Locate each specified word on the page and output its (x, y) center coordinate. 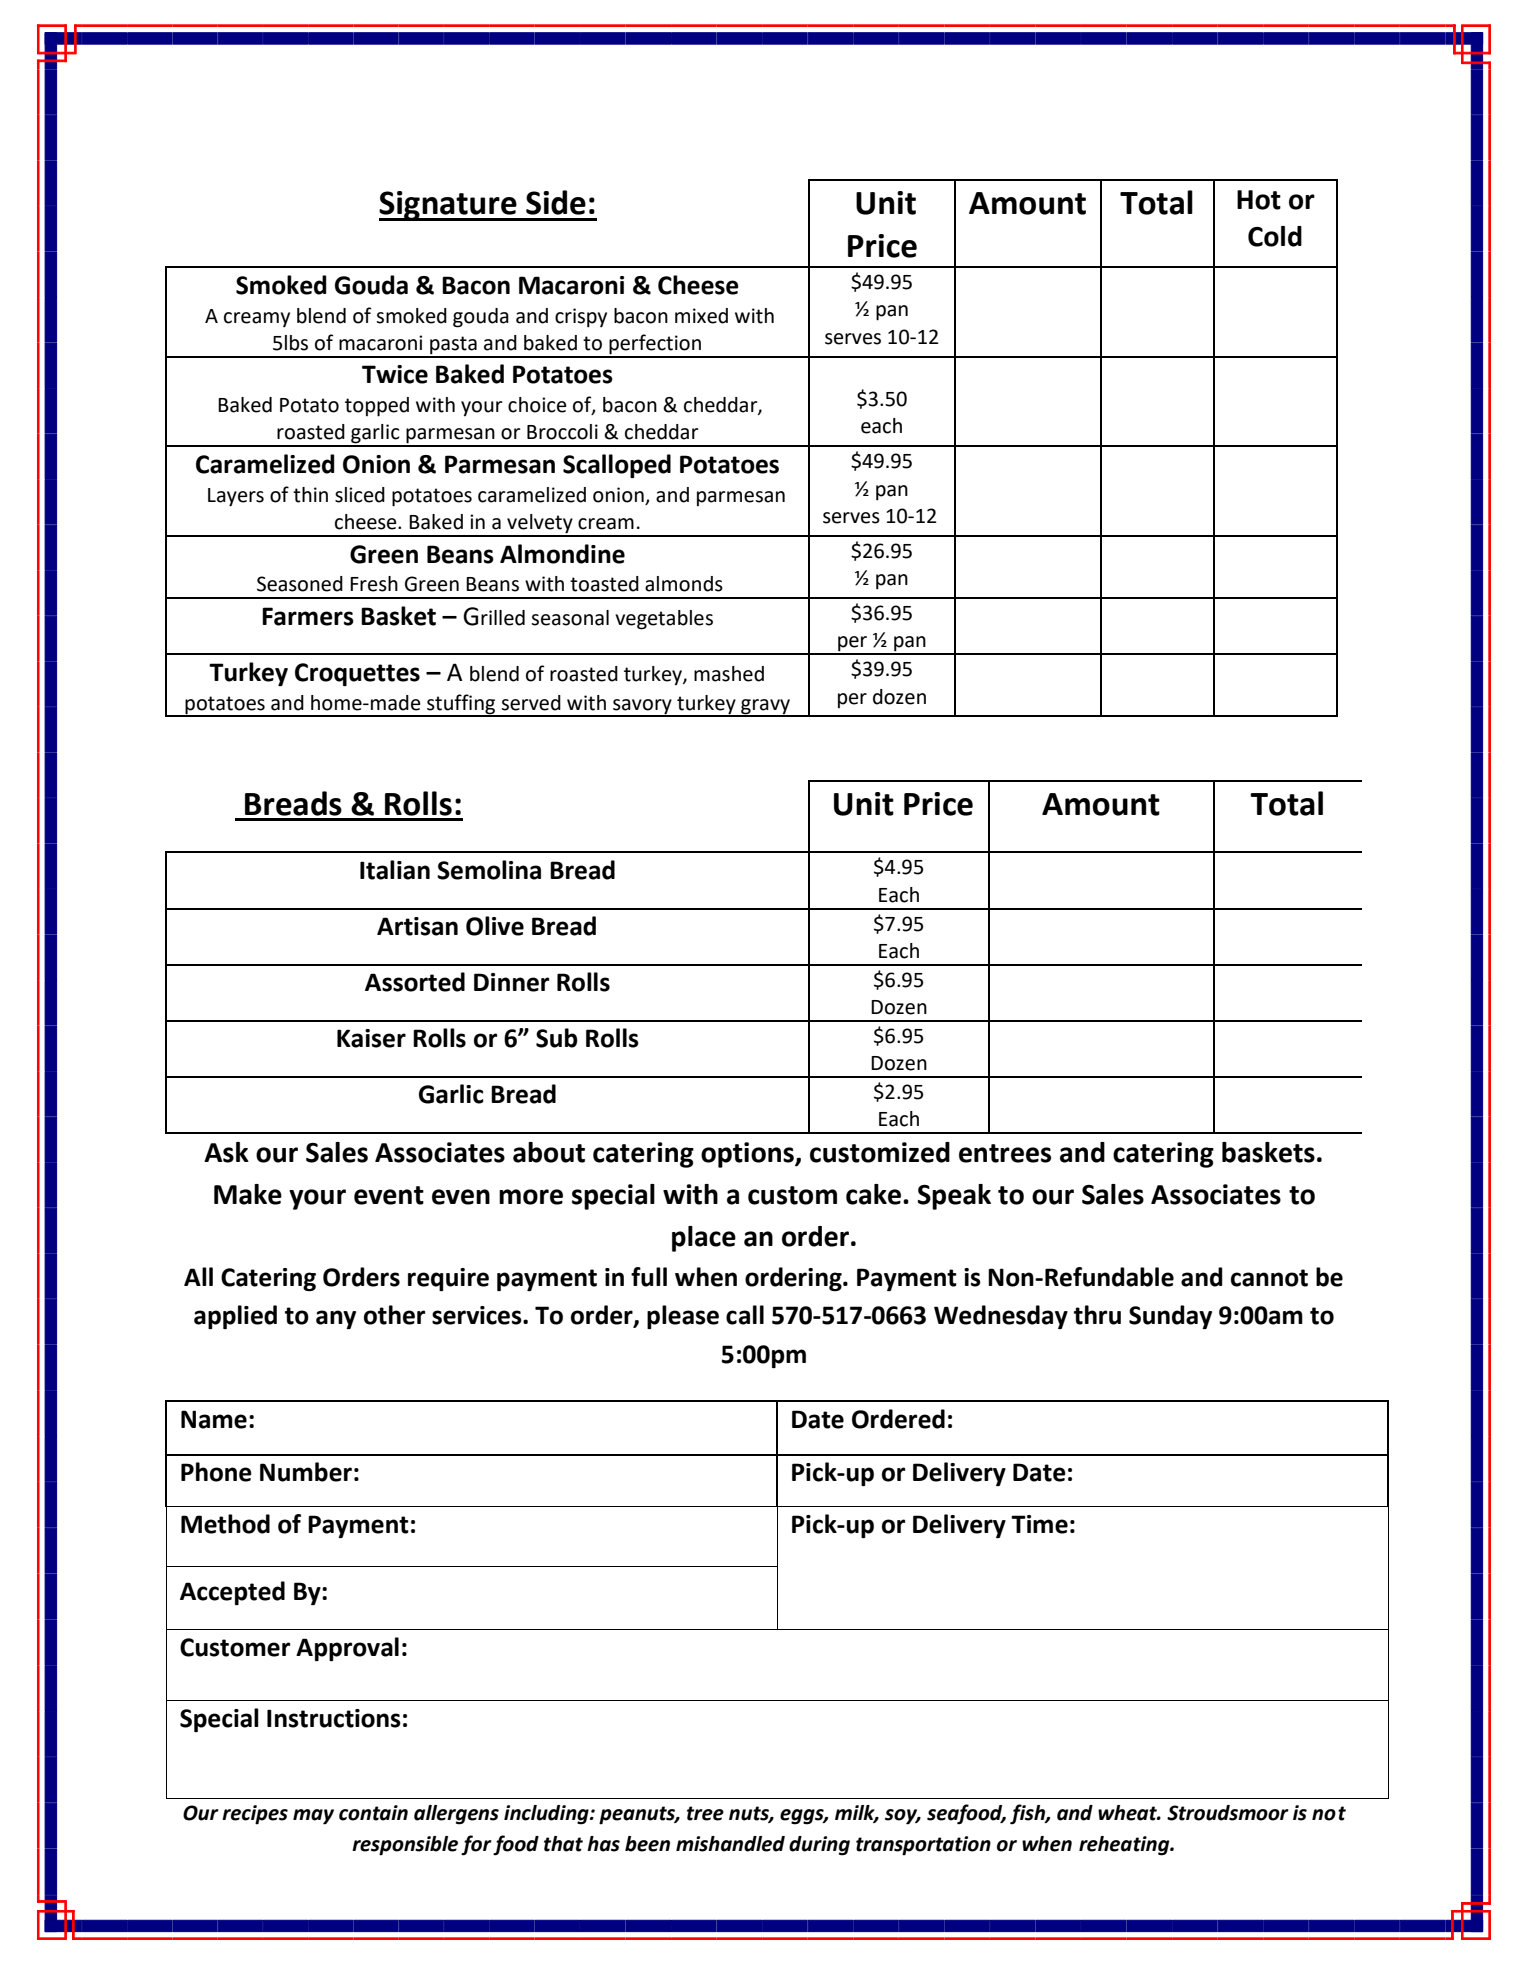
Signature (449, 206)
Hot (1259, 200)
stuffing (461, 705)
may (313, 1817)
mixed (701, 316)
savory (642, 707)
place (704, 1239)
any (336, 1319)
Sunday (1170, 1317)
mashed (729, 674)
